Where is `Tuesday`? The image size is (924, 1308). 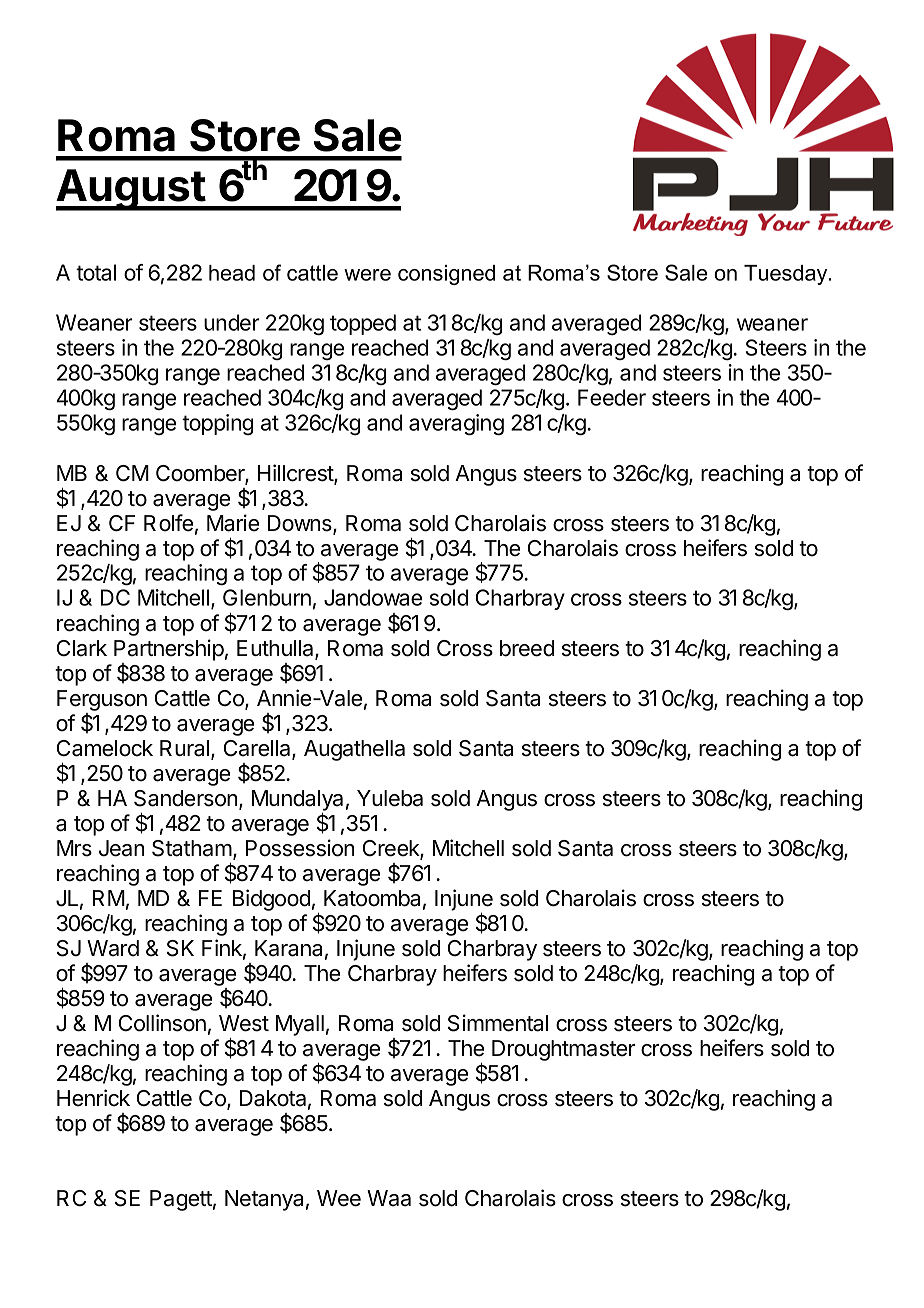 Tuesday is located at coordinates (787, 275).
